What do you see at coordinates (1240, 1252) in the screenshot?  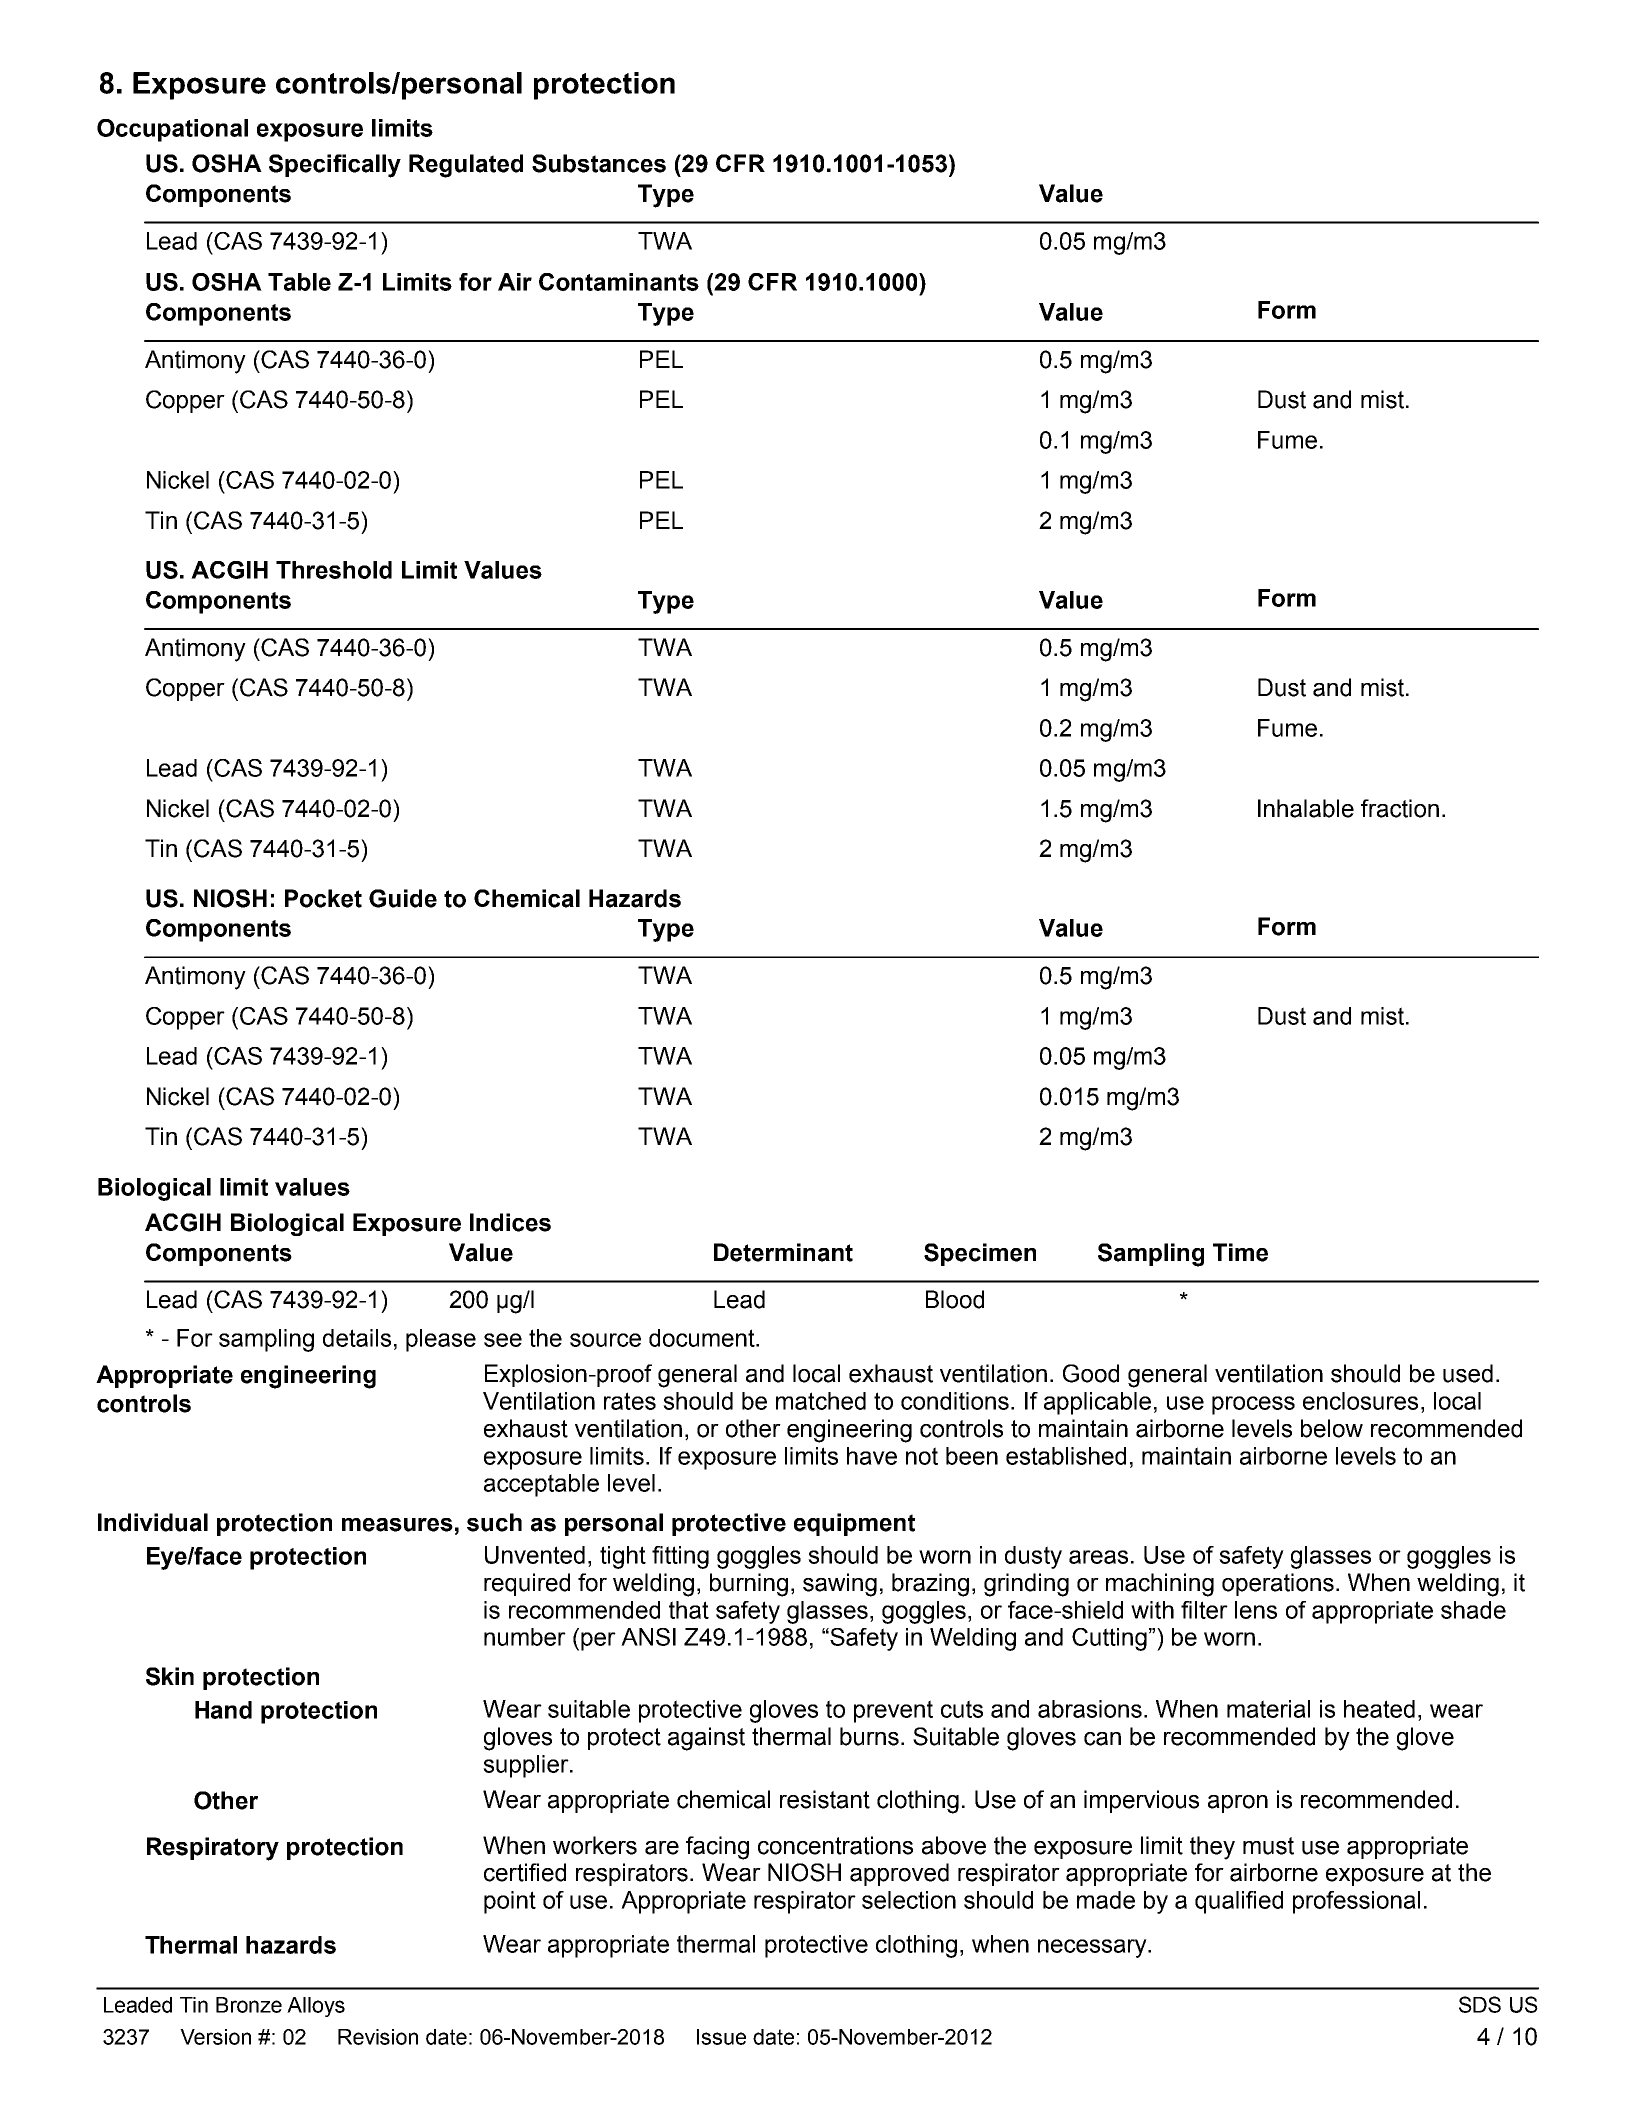 I see `Time` at bounding box center [1240, 1252].
